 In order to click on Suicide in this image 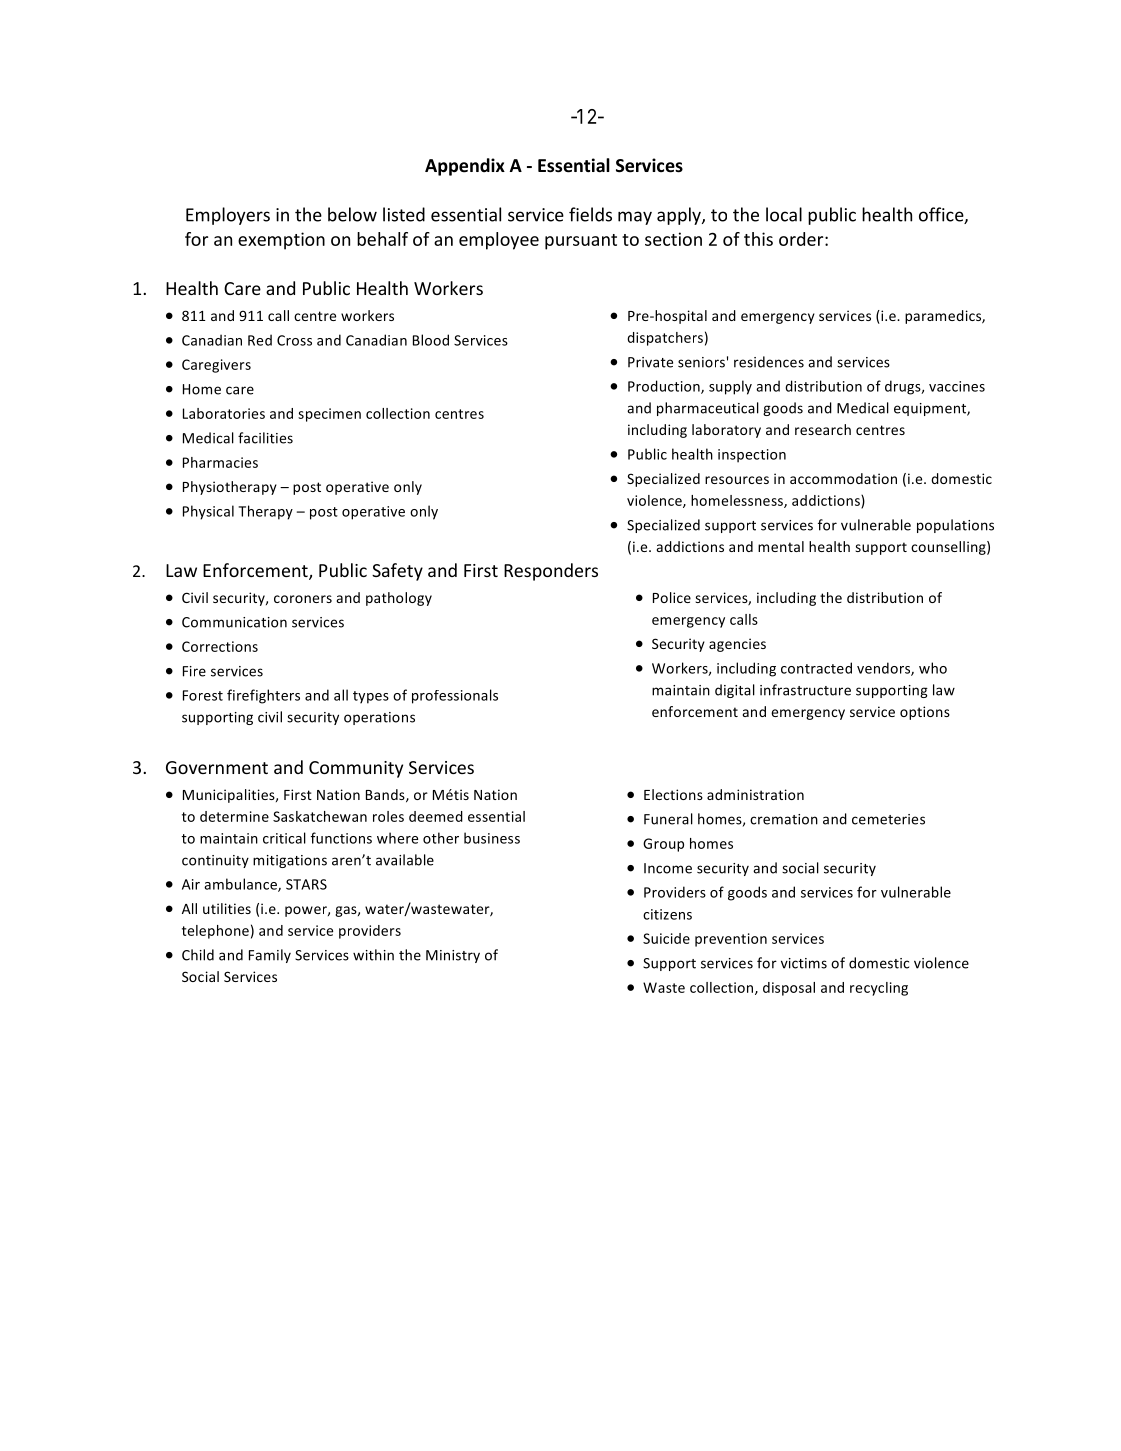, I will do `click(666, 938)`.
